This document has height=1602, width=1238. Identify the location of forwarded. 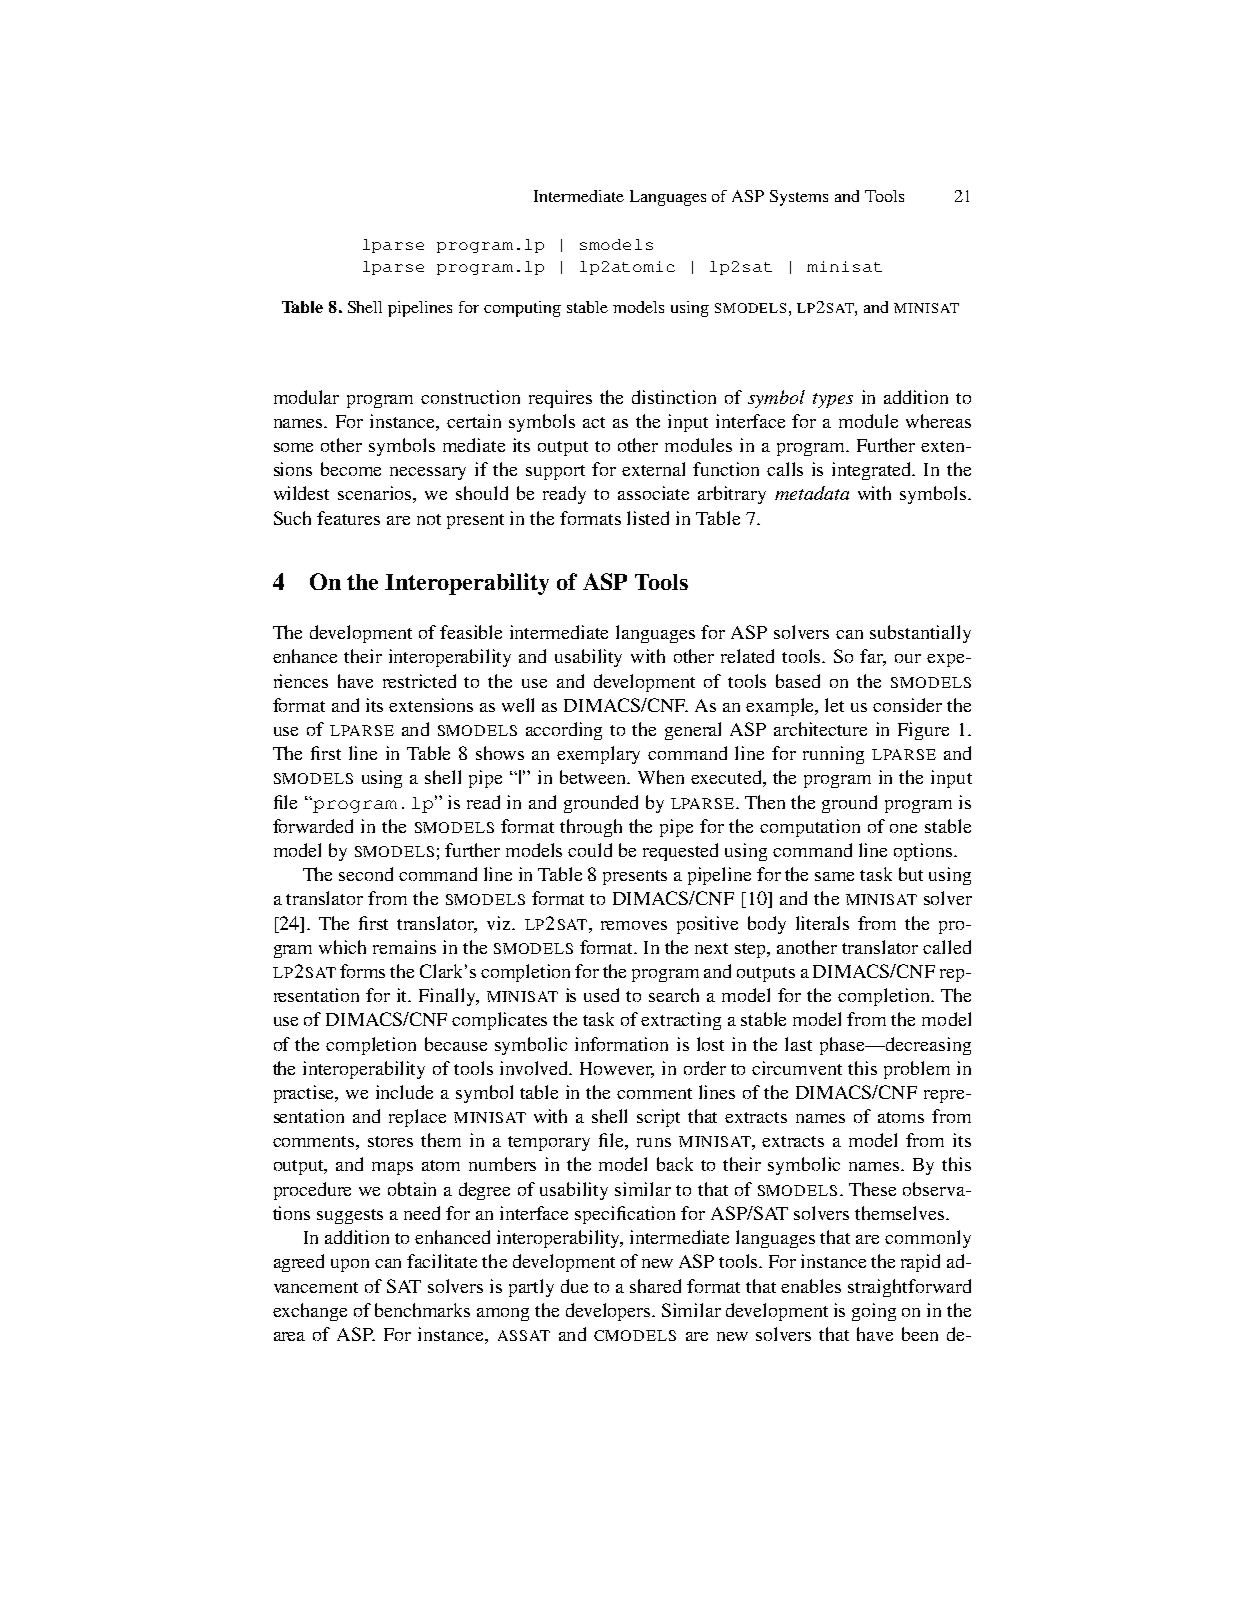
(313, 826).
